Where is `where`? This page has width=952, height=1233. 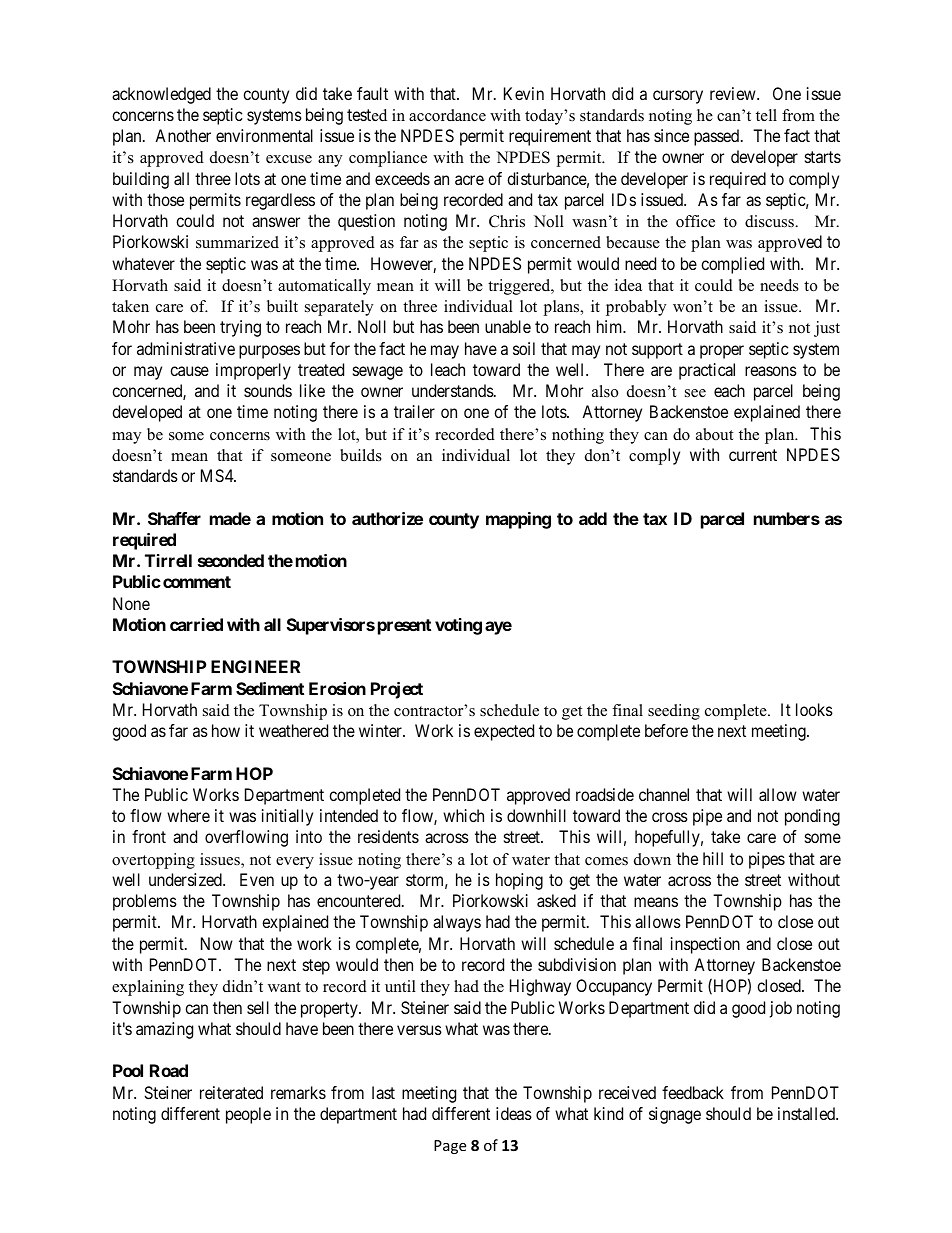
where is located at coordinates (188, 815).
